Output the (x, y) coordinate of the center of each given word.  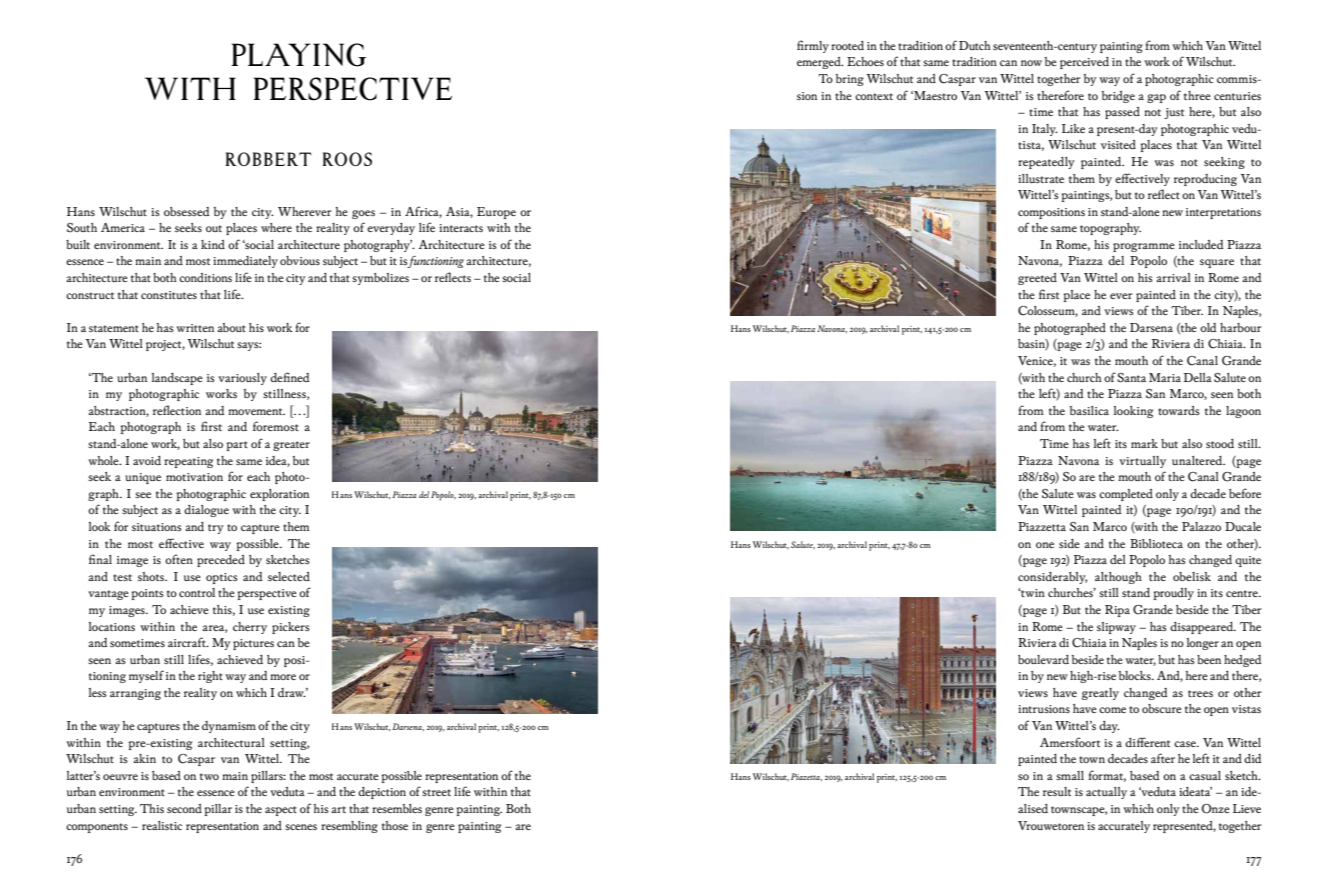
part (237, 446)
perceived (1084, 63)
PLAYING (298, 55)
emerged (820, 63)
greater (291, 446)
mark (1144, 443)
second (184, 808)
